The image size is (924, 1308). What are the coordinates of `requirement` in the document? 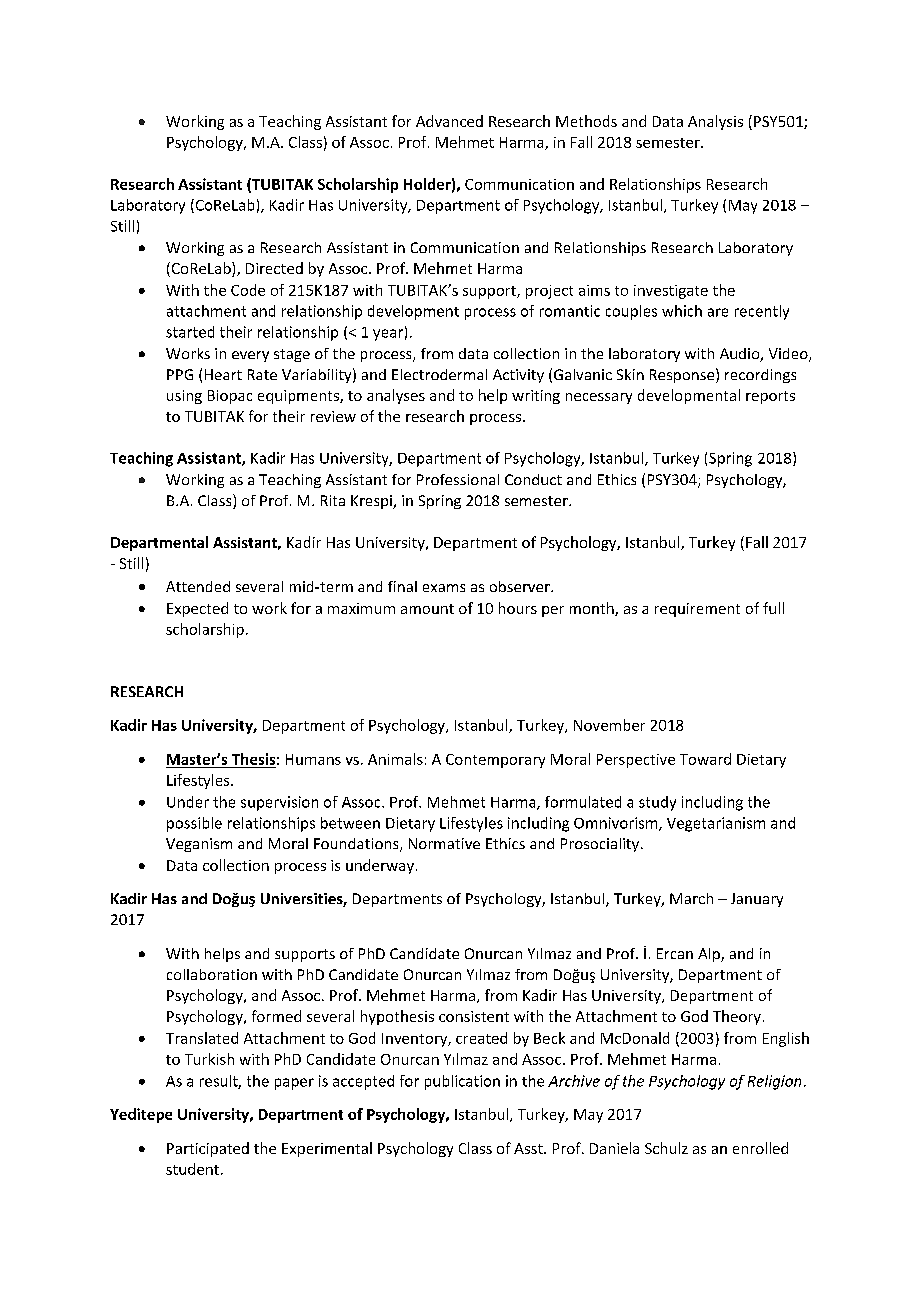 It's located at (697, 610).
